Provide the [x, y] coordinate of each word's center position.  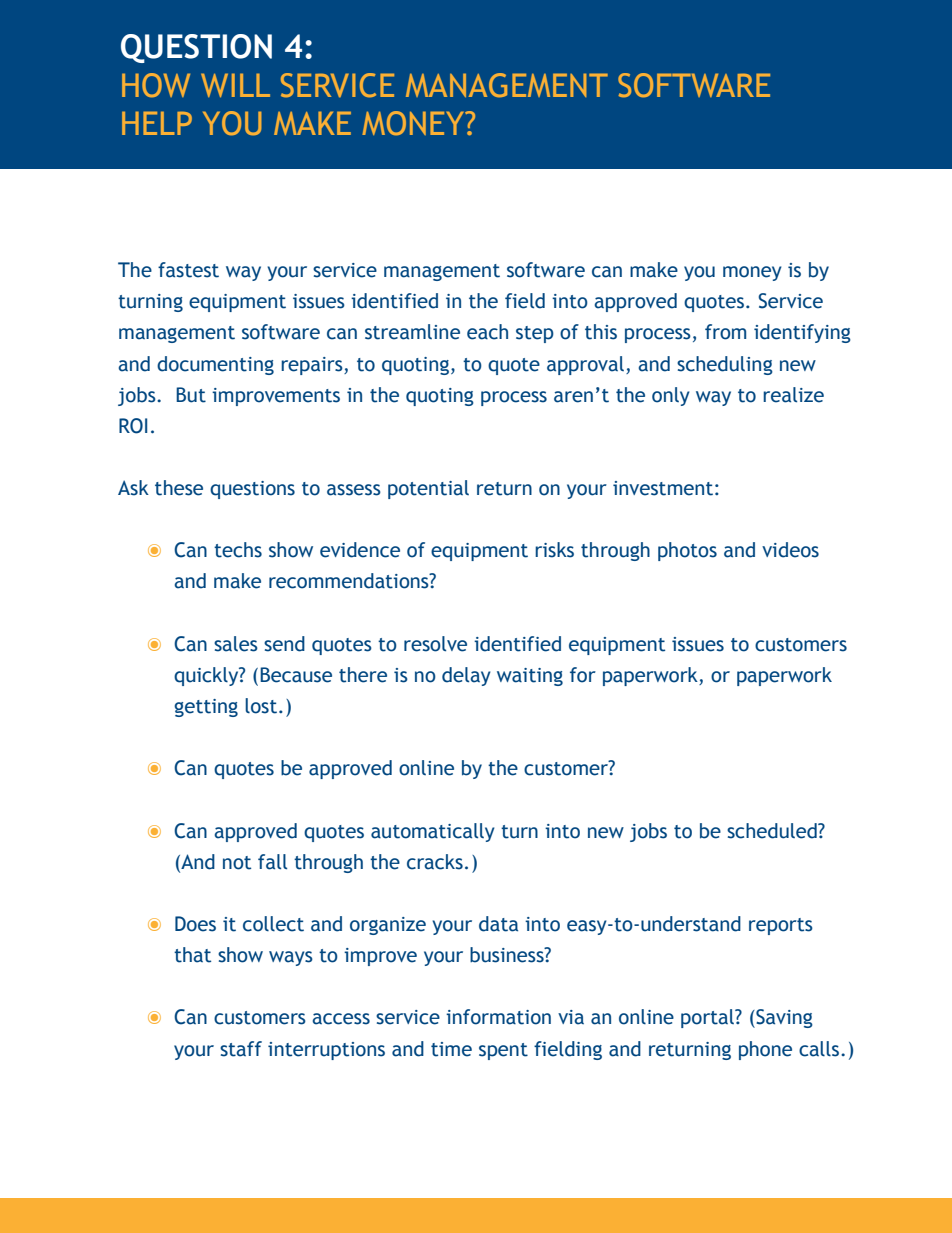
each [487, 332]
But [191, 395]
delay [466, 676]
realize [793, 395]
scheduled [773, 831]
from [725, 332]
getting [206, 708]
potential [428, 489]
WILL [235, 85]
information [498, 1017]
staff [241, 1049]
